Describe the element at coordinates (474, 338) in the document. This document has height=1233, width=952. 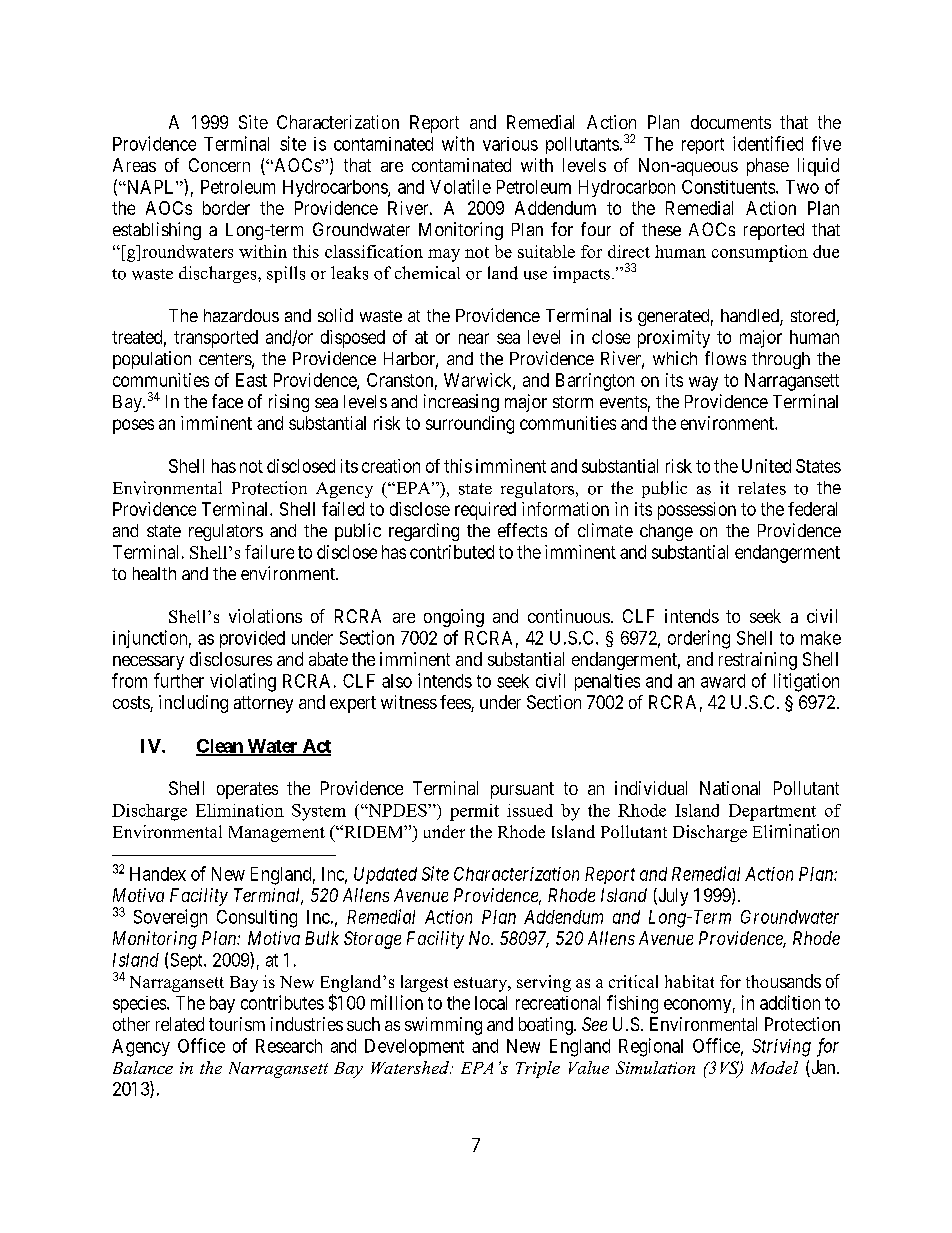
I see `near` at that location.
